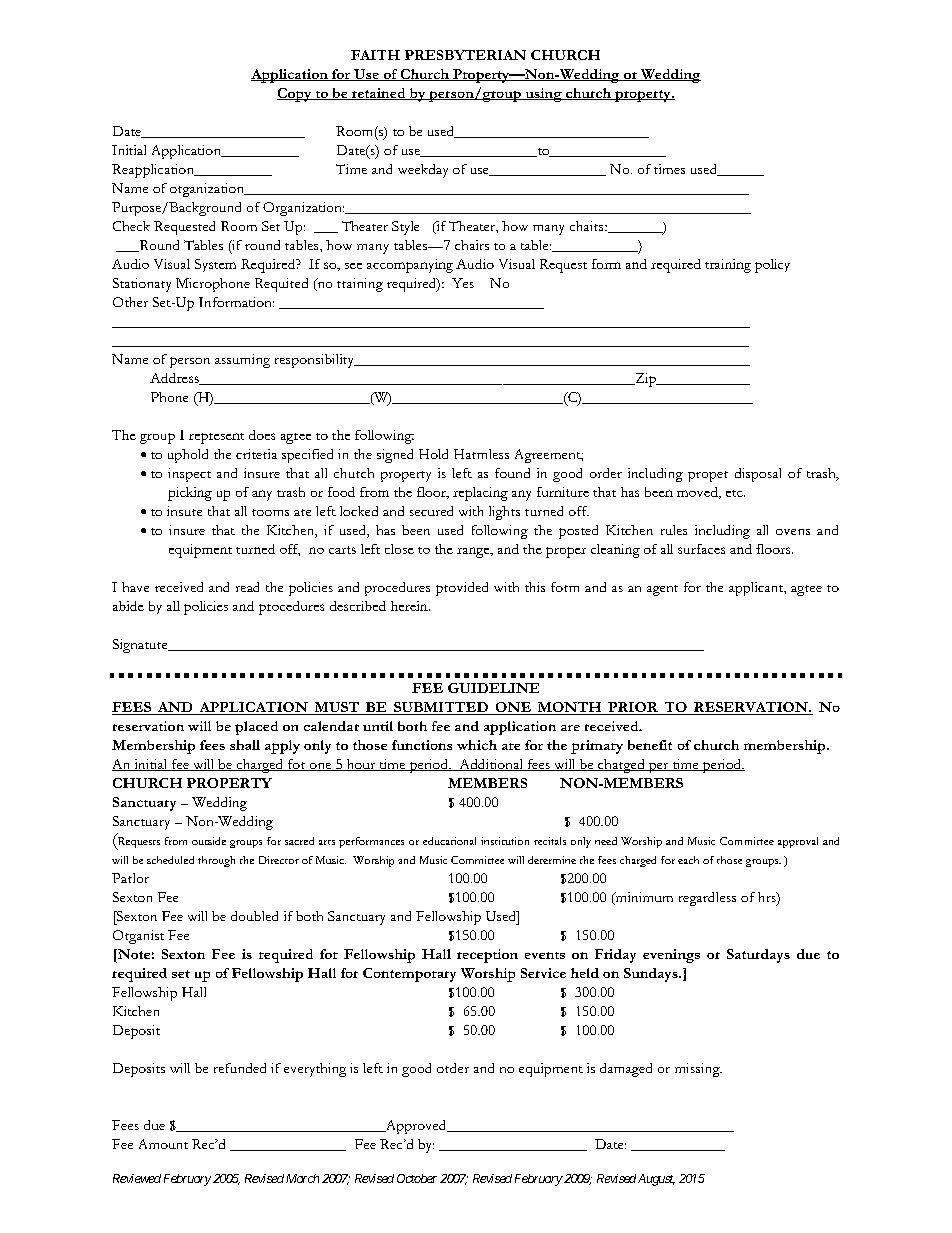  What do you see at coordinates (465, 55) in the screenshot?
I see `PRESBYTERIAN` at bounding box center [465, 55].
